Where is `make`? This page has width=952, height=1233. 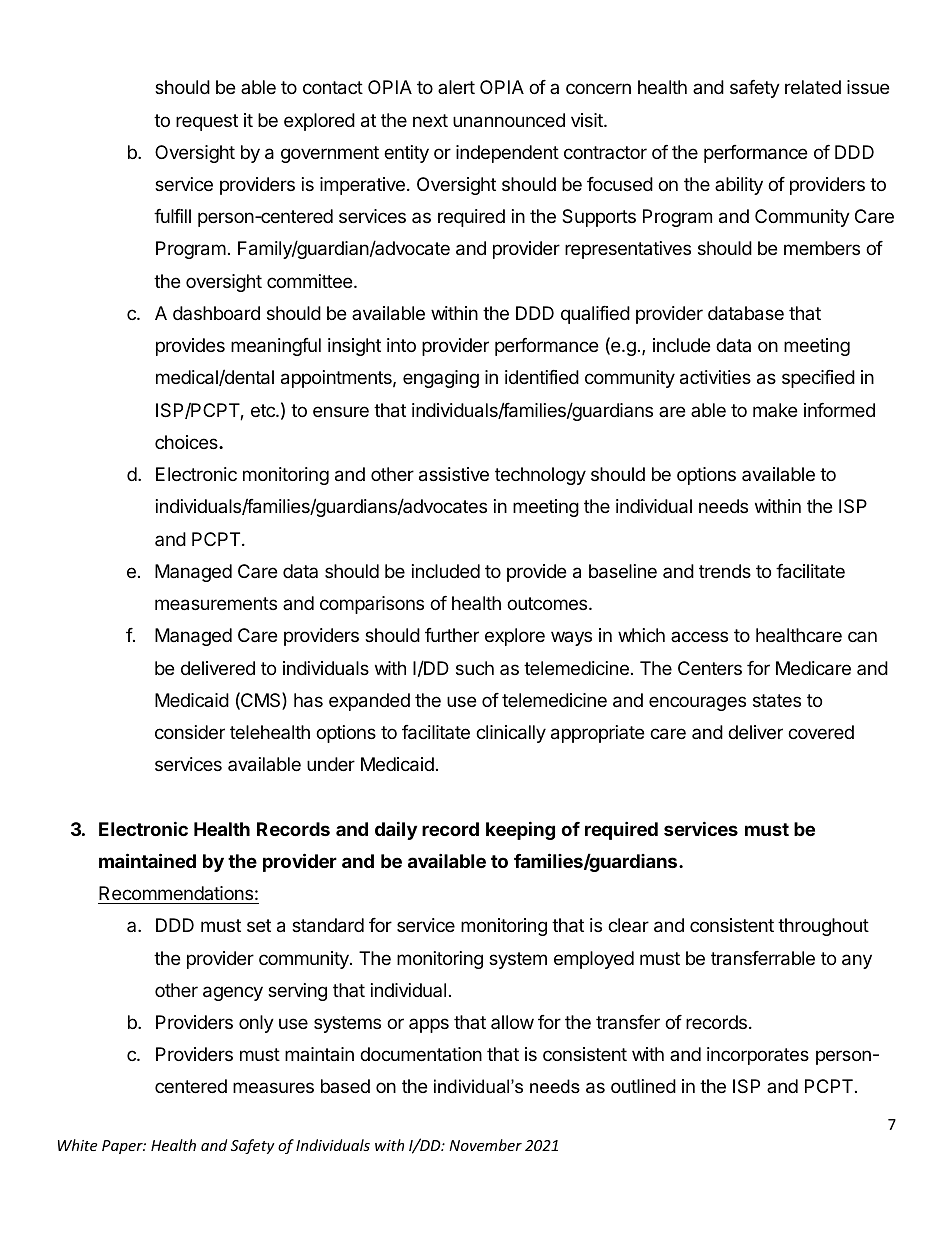
make is located at coordinates (775, 410).
